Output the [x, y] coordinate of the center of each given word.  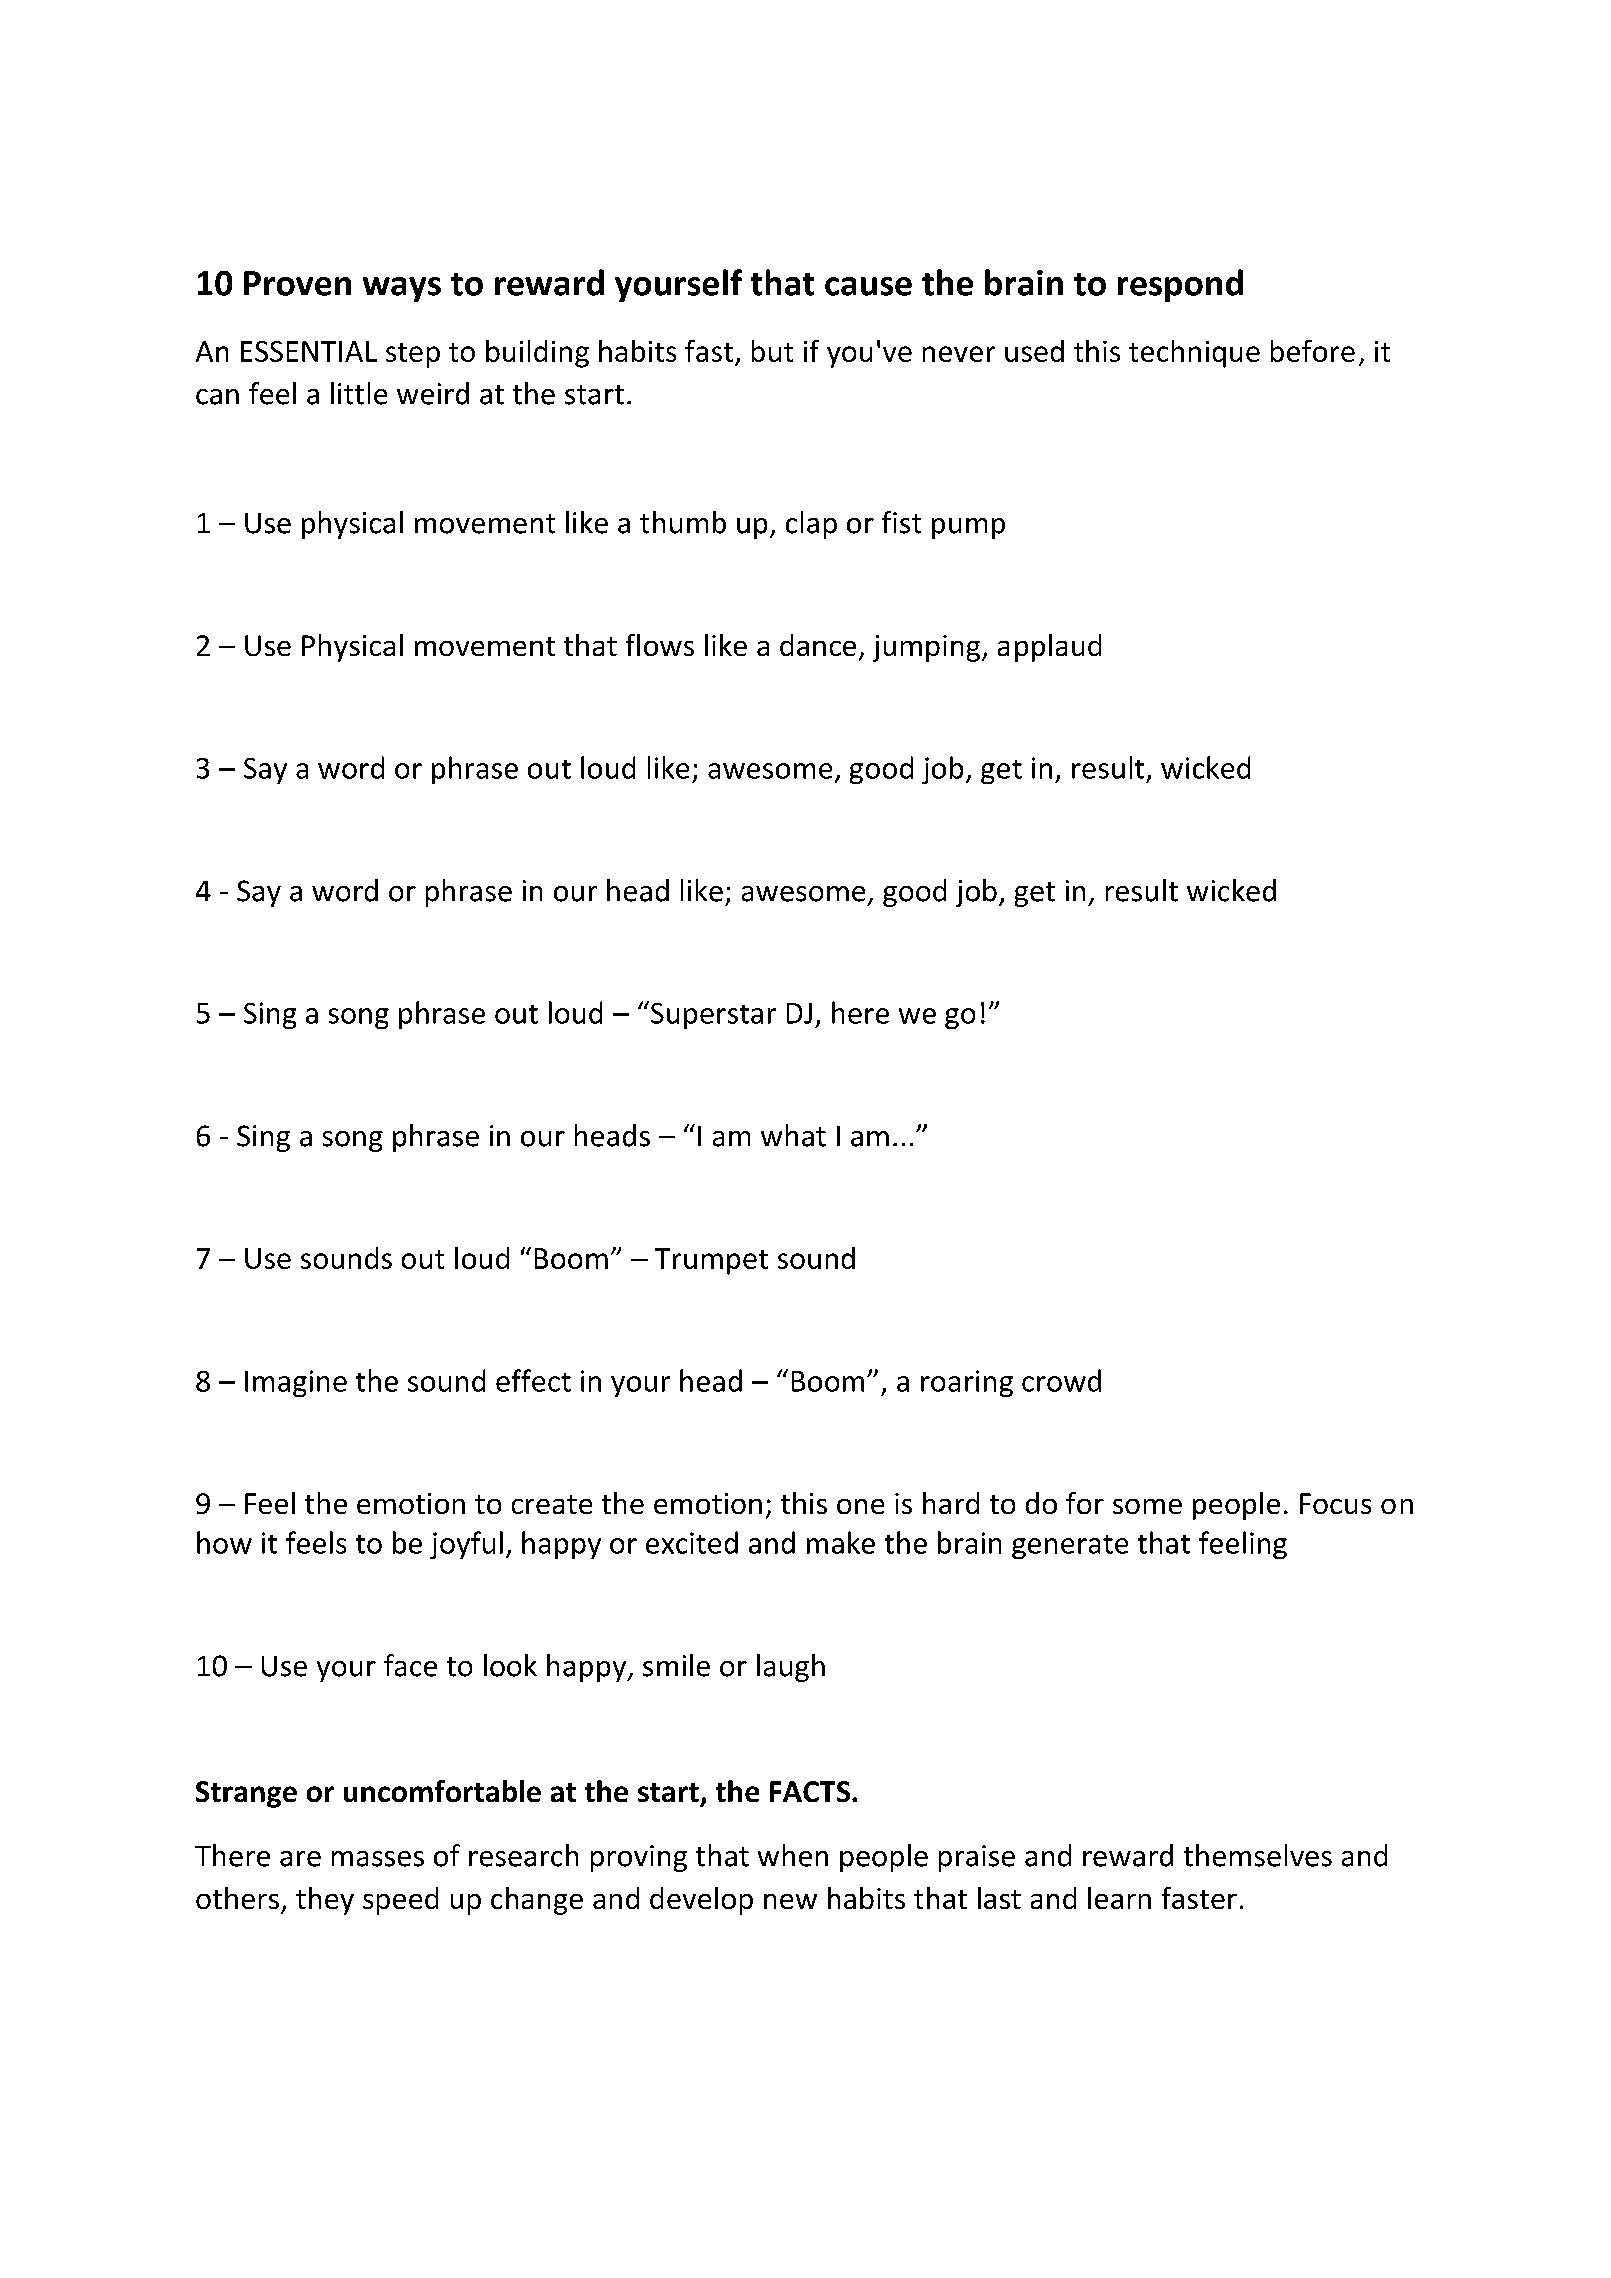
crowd [1061, 1380]
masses [378, 1859]
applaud [1049, 648]
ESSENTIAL [309, 351]
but [772, 351]
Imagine [296, 1383]
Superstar [713, 1016]
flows [660, 645]
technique [1194, 354]
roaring [967, 1383]
